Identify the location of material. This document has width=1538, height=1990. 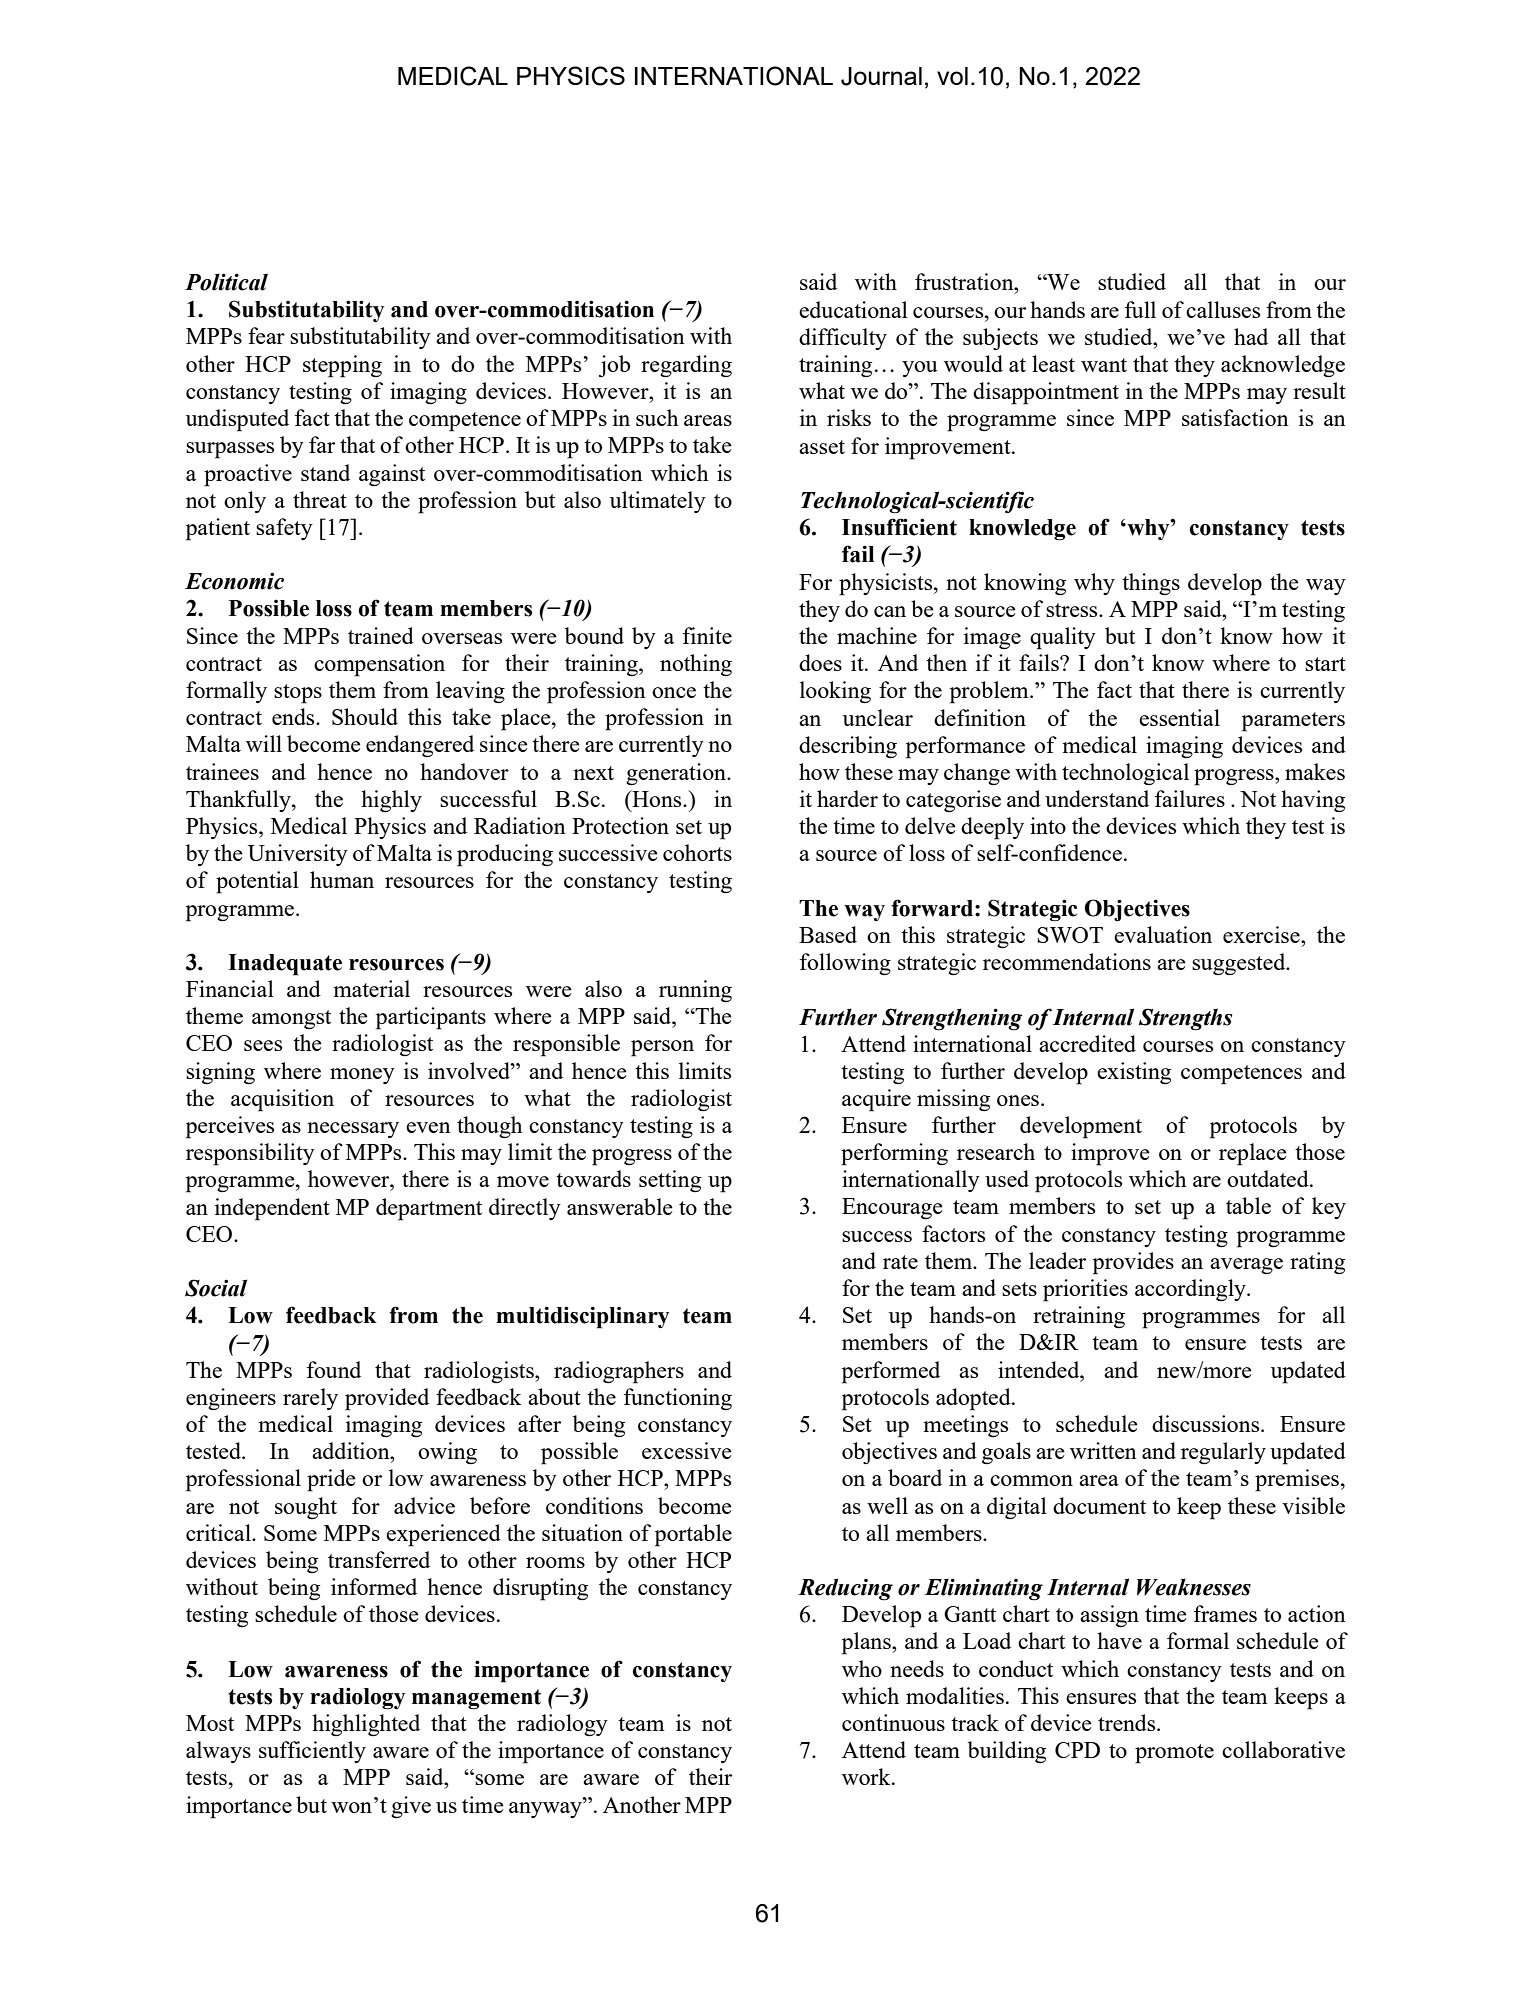
(371, 988).
